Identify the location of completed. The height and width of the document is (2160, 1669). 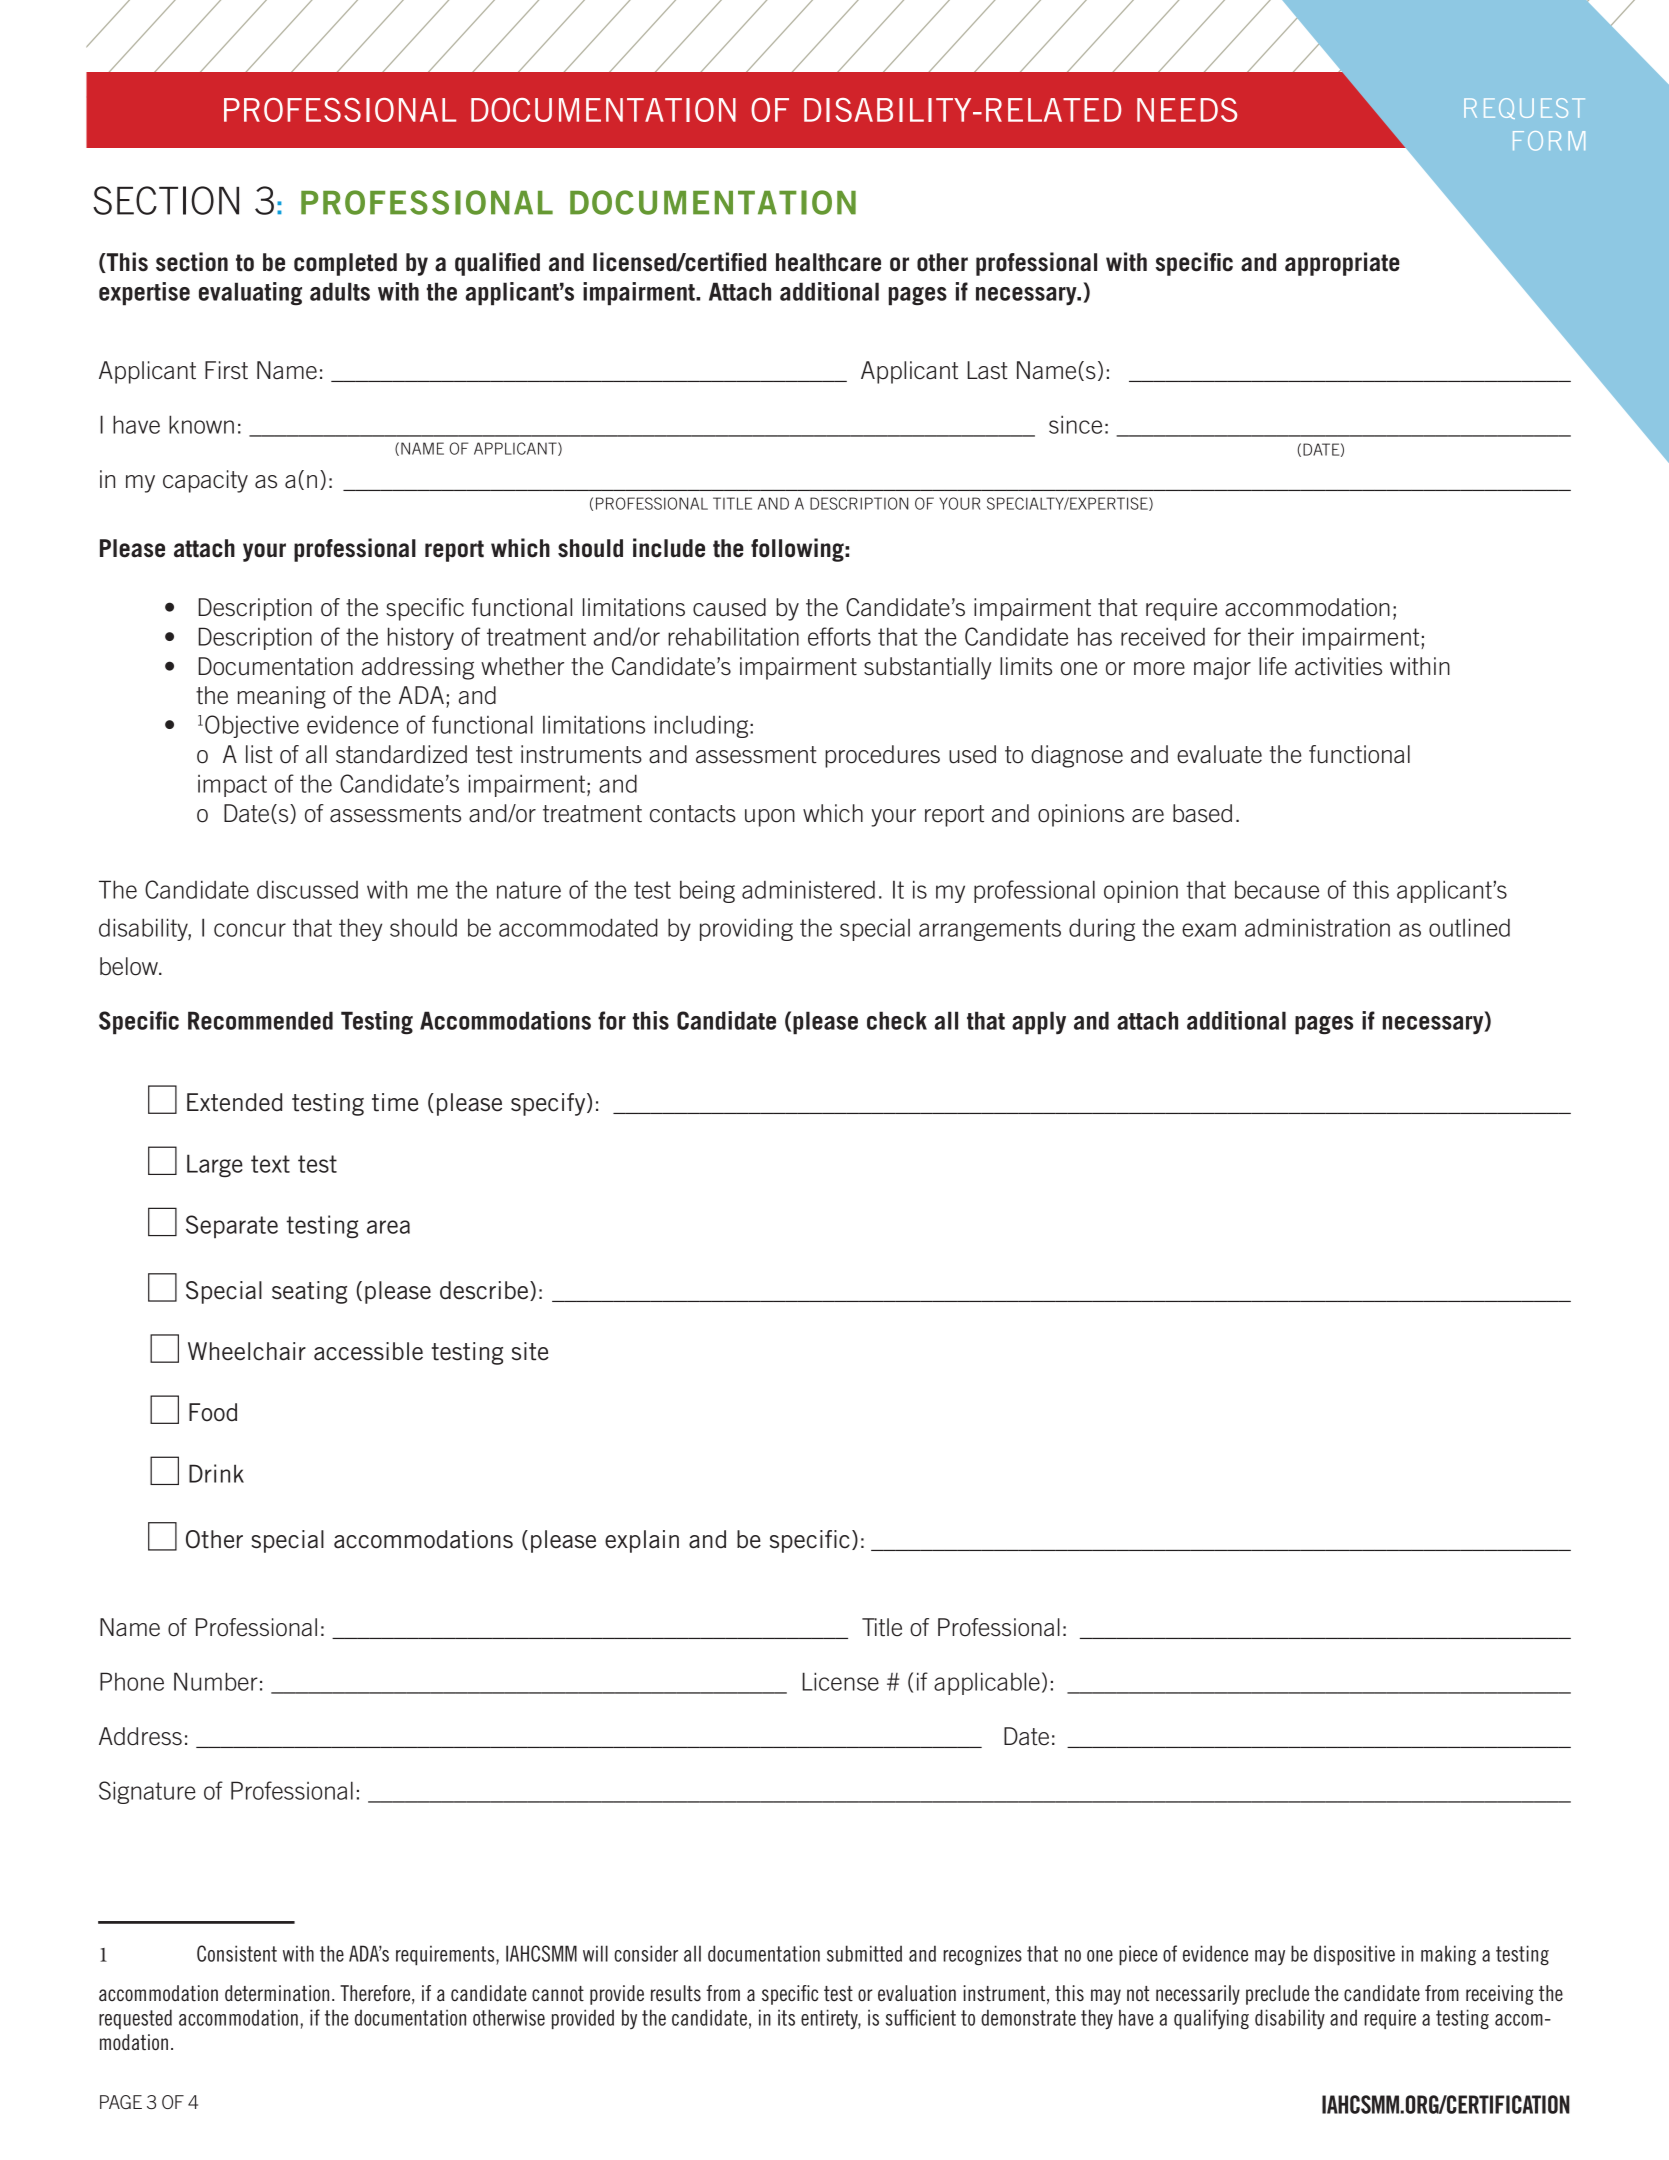
(345, 264).
